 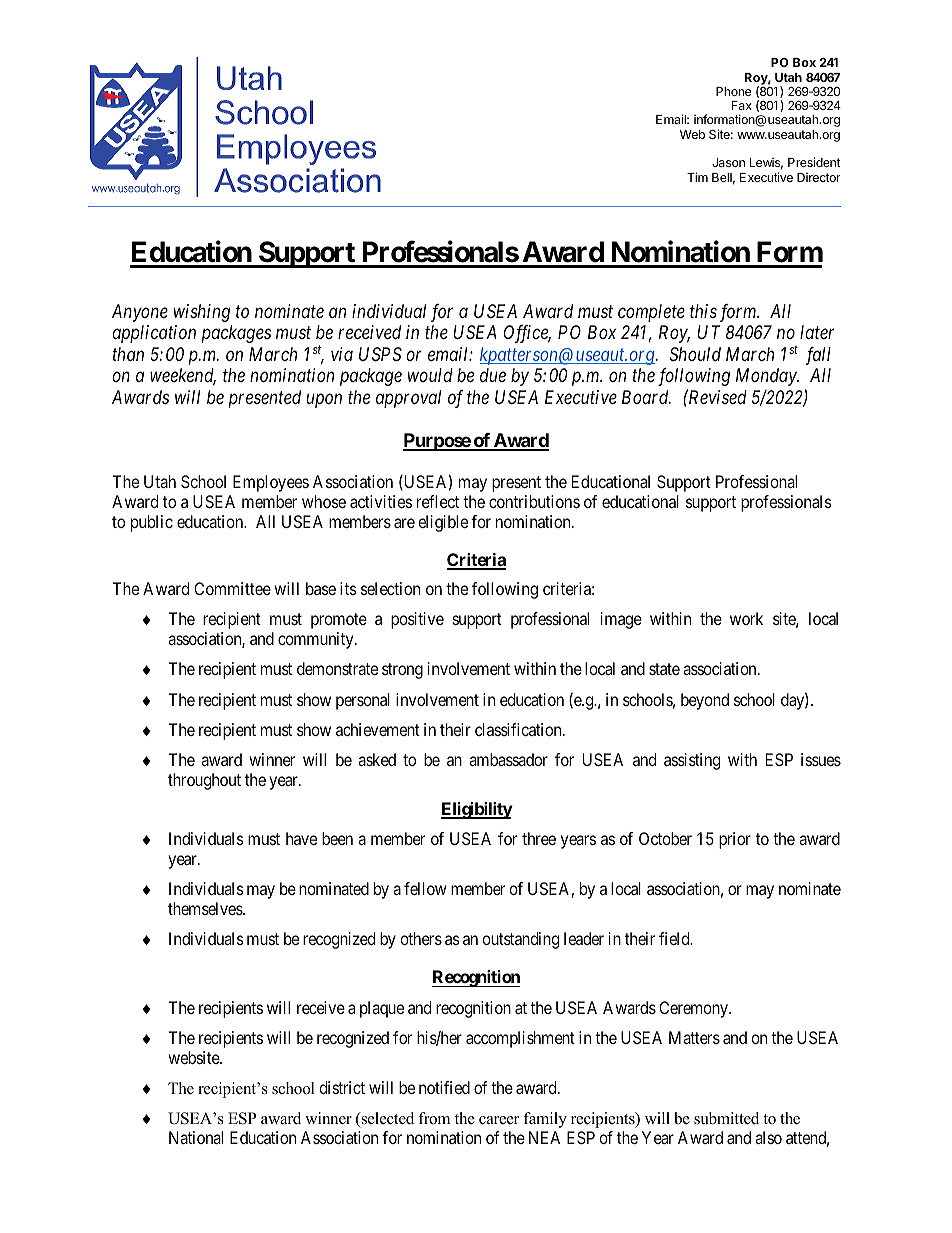 I want to click on Committee, so click(x=232, y=588).
